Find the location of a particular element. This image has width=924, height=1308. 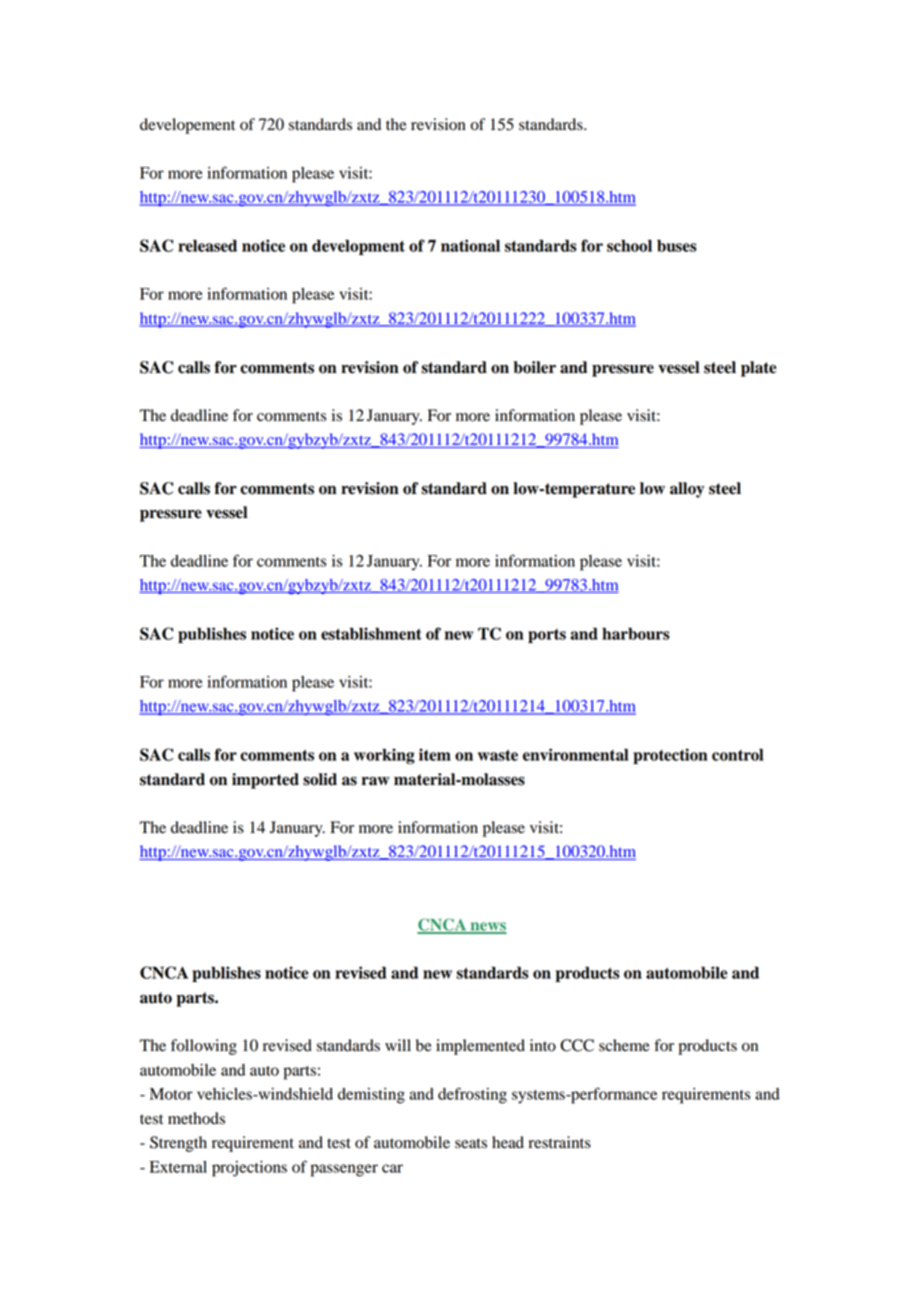

buses is located at coordinates (677, 246).
